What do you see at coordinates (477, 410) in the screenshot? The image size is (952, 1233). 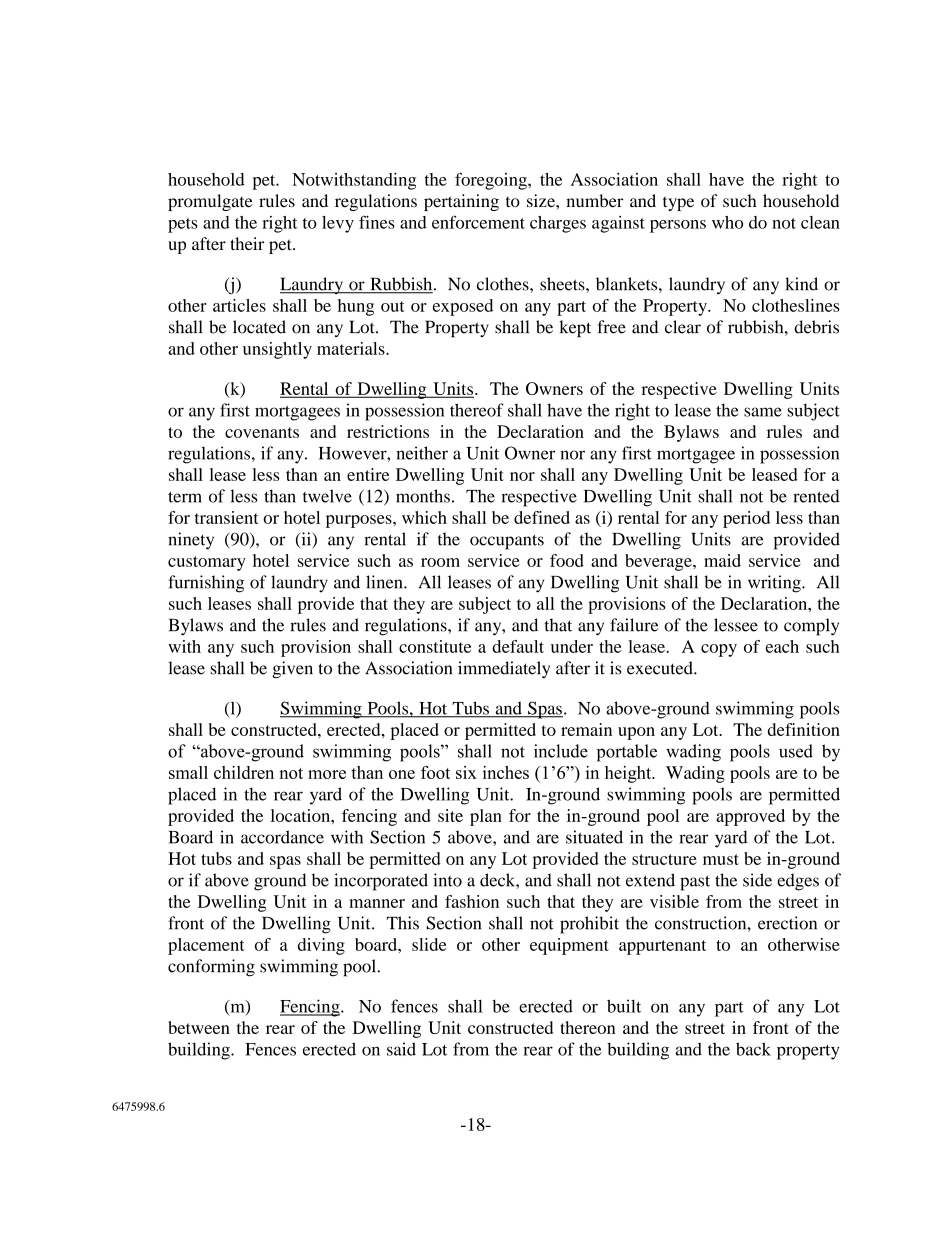 I see `thereof` at bounding box center [477, 410].
